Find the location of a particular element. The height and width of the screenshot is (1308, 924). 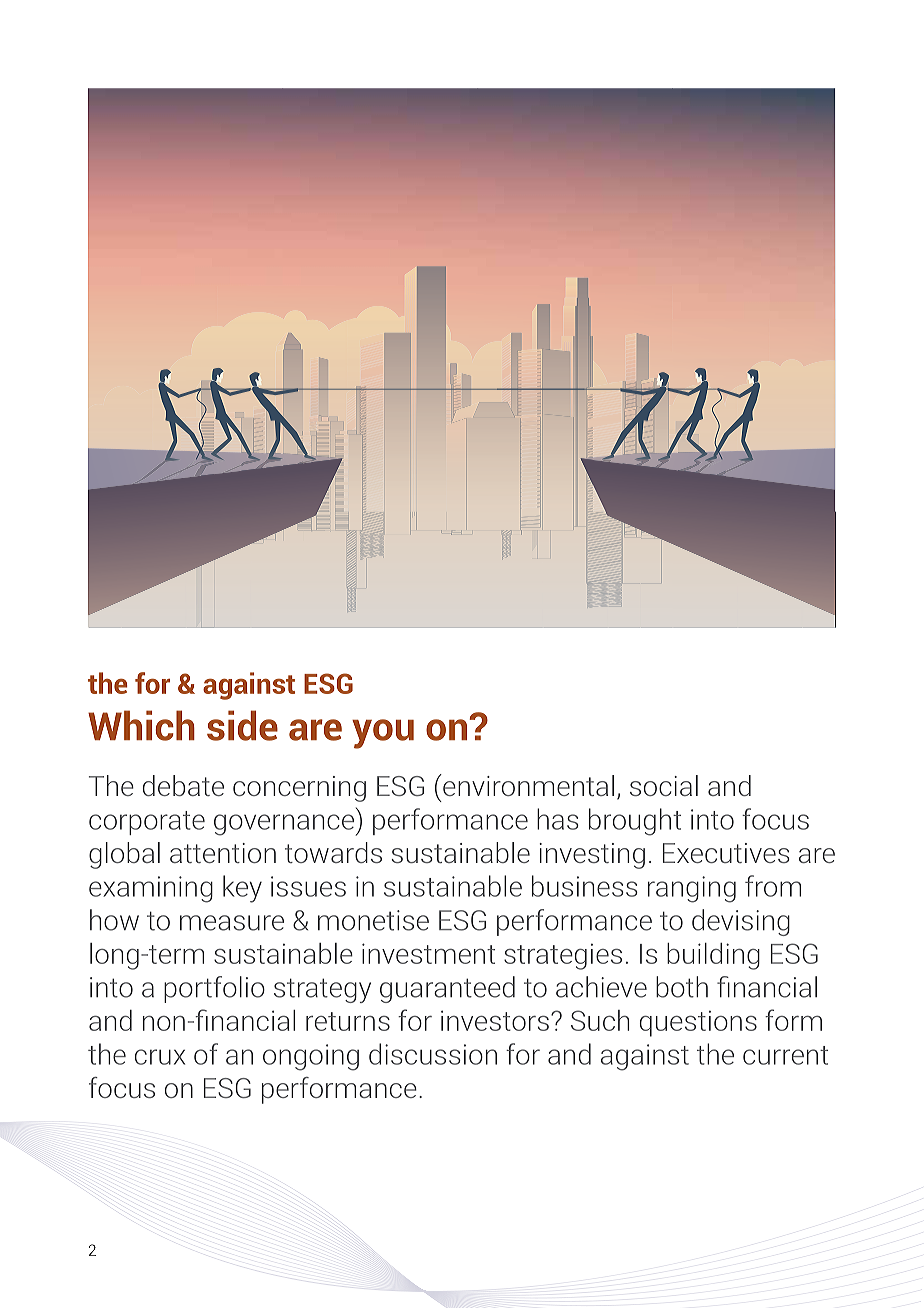

you is located at coordinates (383, 734).
